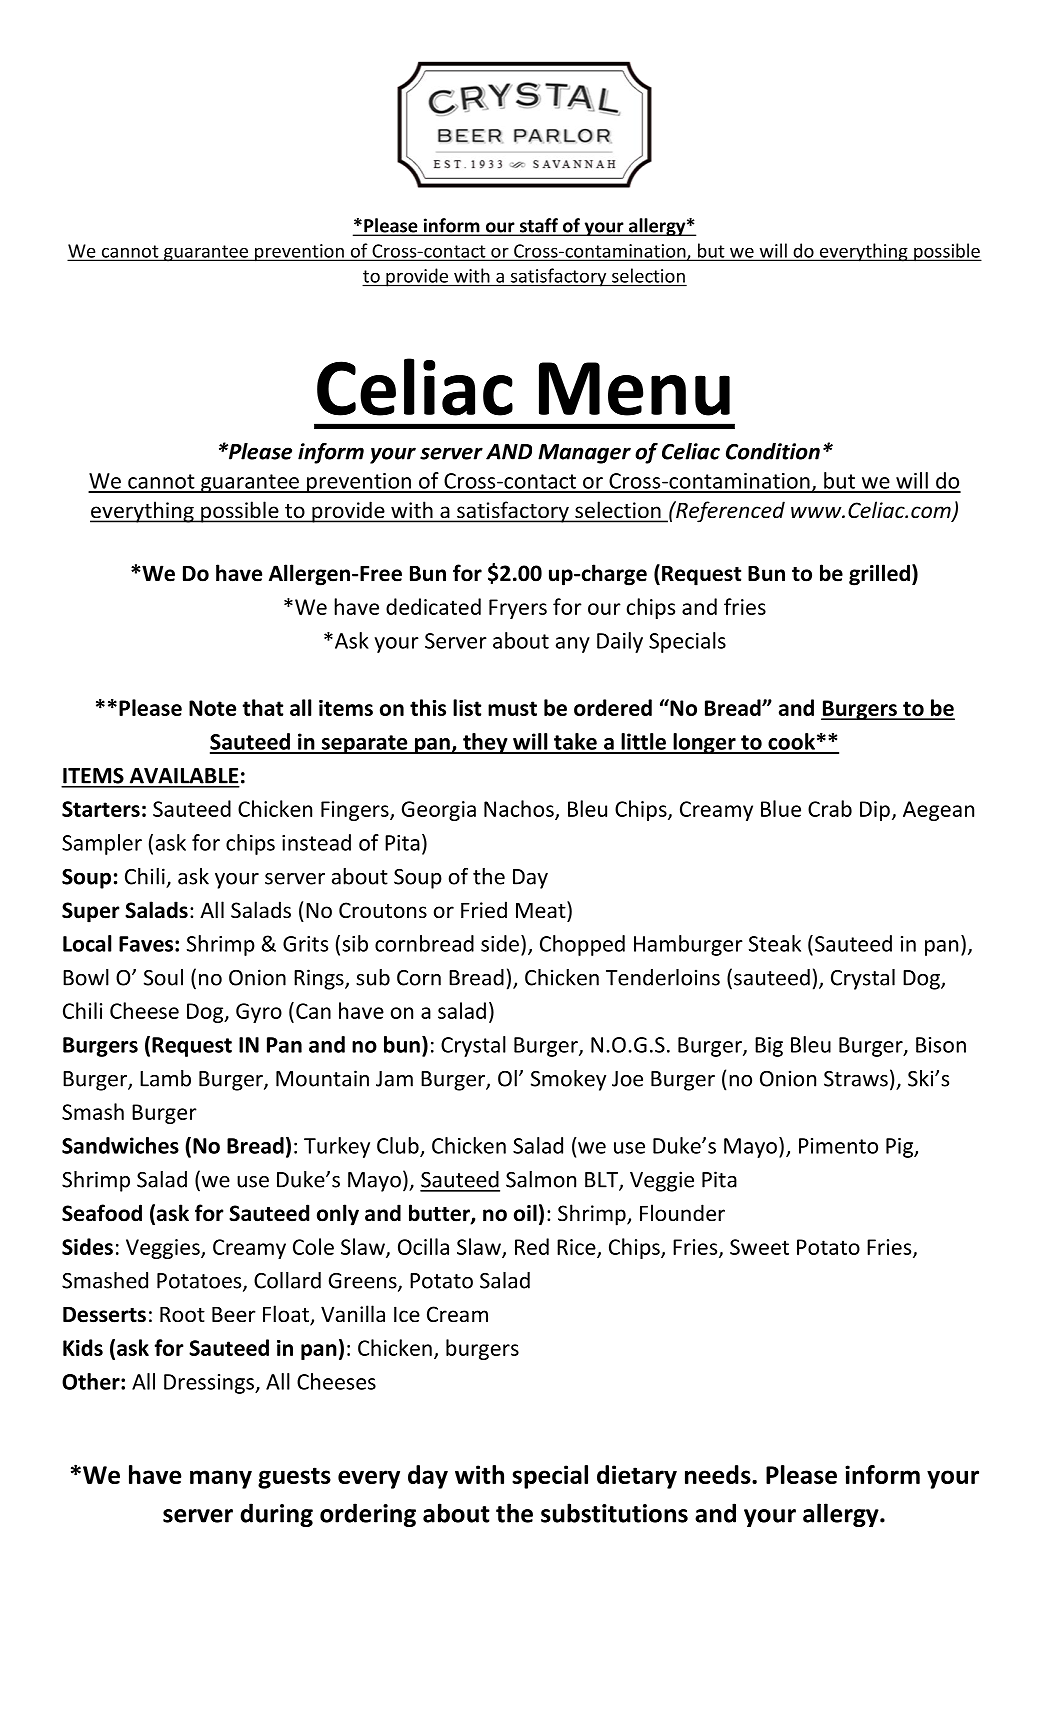 The height and width of the screenshot is (1727, 1049). Describe the element at coordinates (212, 708) in the screenshot. I see `Note` at that location.
